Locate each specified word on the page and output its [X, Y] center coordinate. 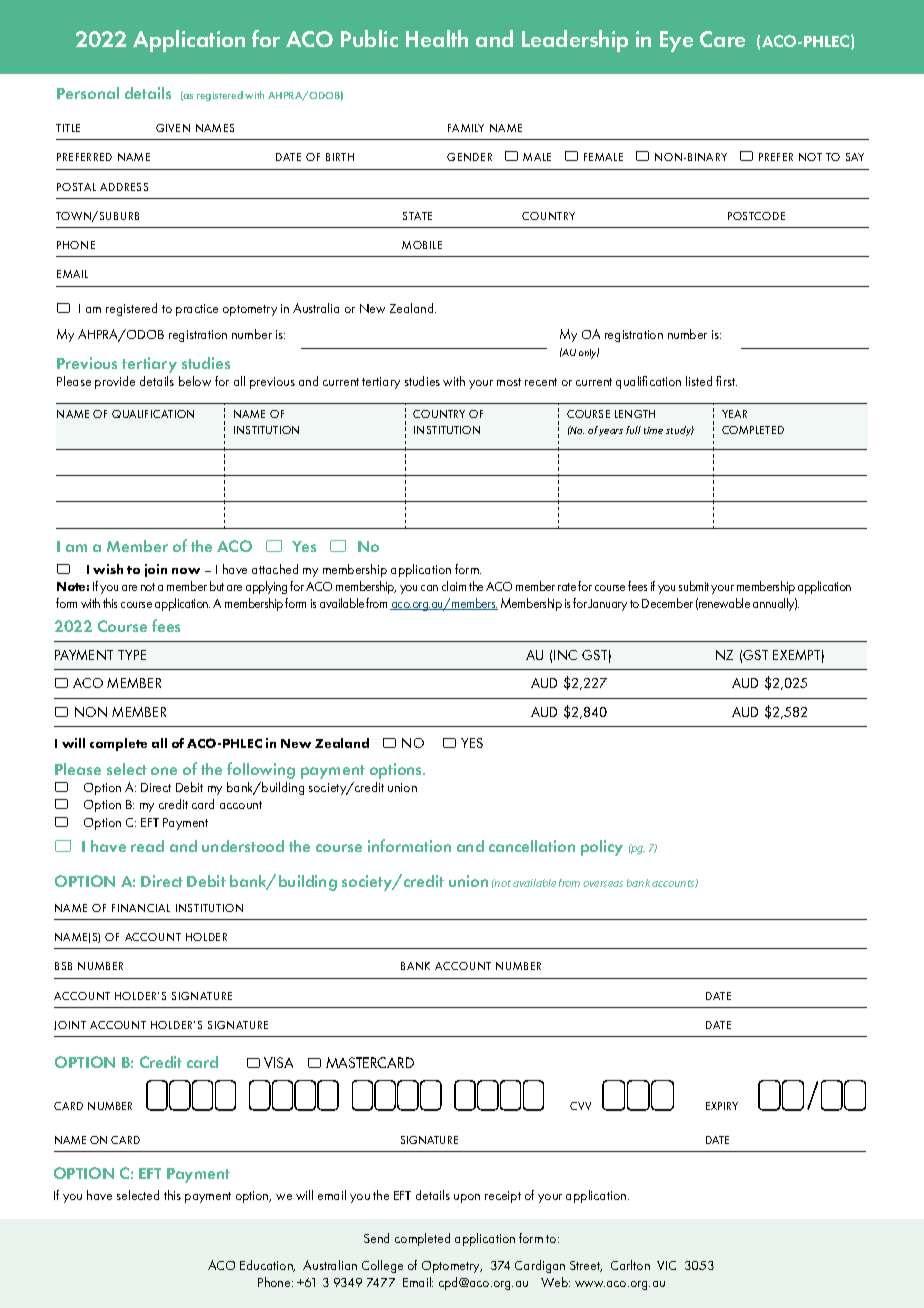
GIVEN [173, 128]
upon [467, 1198]
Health [437, 38]
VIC [666, 1265]
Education [267, 1266]
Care [722, 39]
